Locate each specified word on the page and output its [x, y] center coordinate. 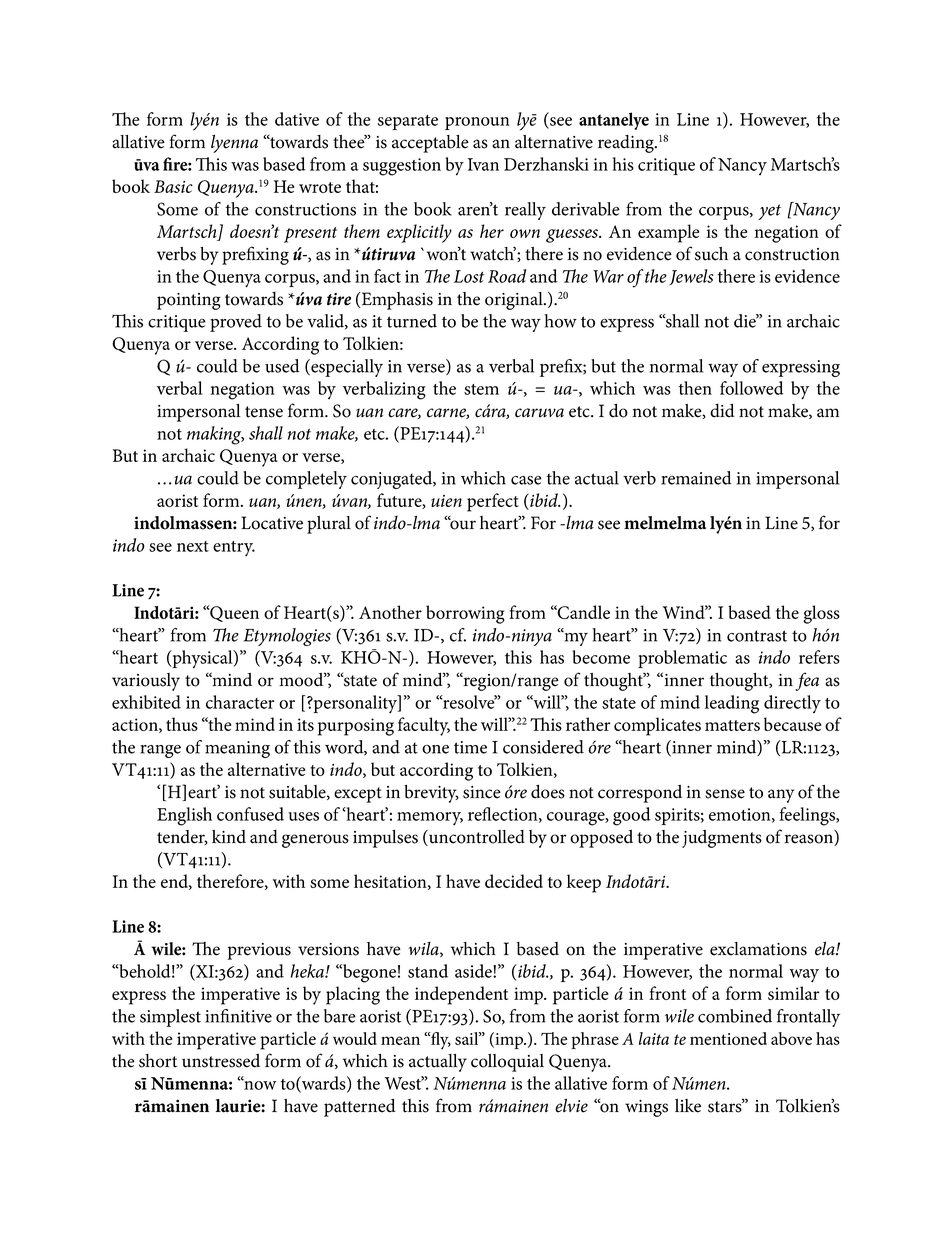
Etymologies [287, 637]
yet [769, 212]
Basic [173, 186]
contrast [757, 636]
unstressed [221, 1061]
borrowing [465, 614]
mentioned [728, 1038]
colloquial [507, 1063]
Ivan [483, 164]
